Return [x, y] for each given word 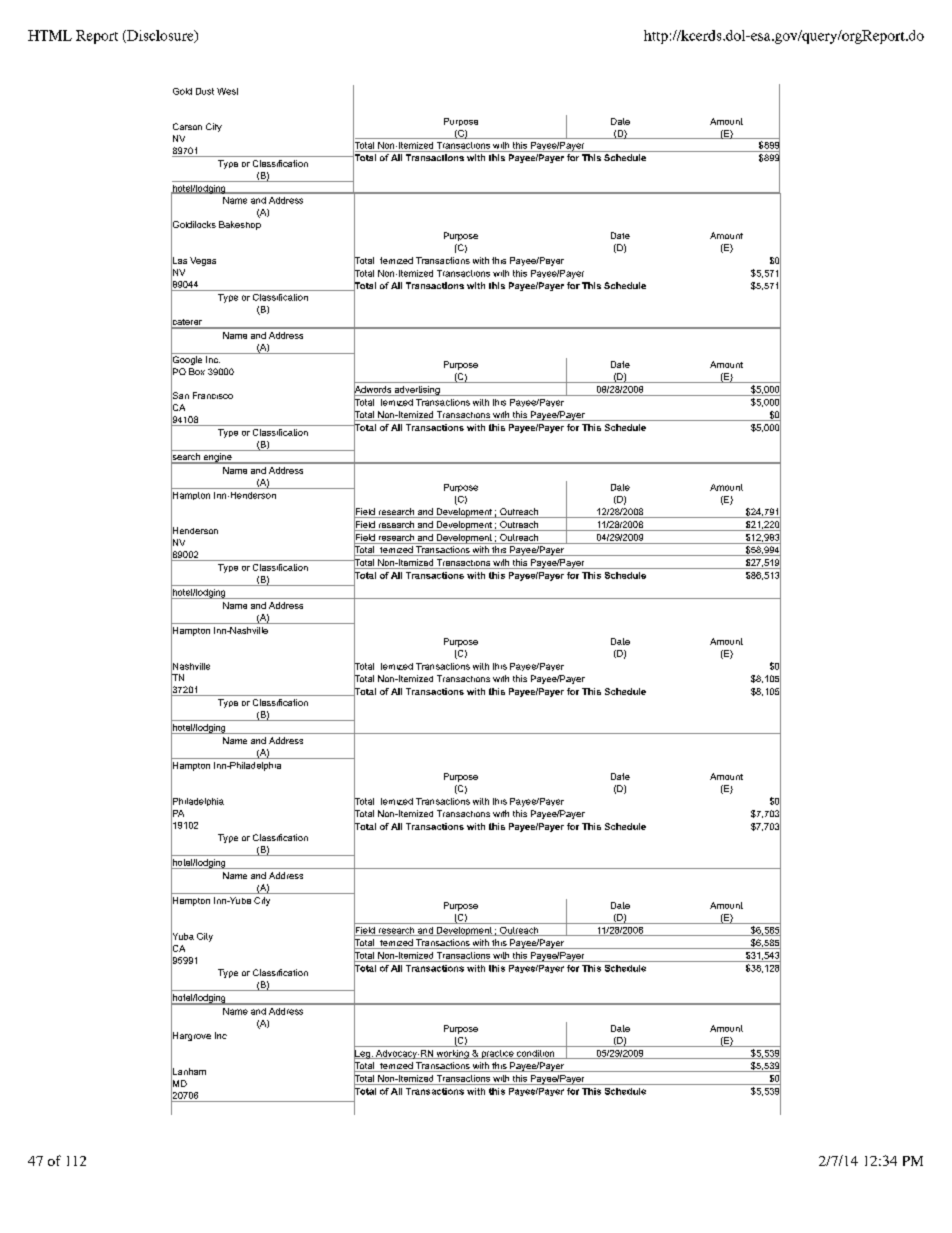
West [227, 91]
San [180, 396]
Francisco [213, 395]
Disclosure [160, 36]
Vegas [203, 261]
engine [217, 458]
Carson [187, 126]
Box [197, 371]
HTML [50, 35]
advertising [417, 391]
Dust [205, 91]
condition [536, 1054]
